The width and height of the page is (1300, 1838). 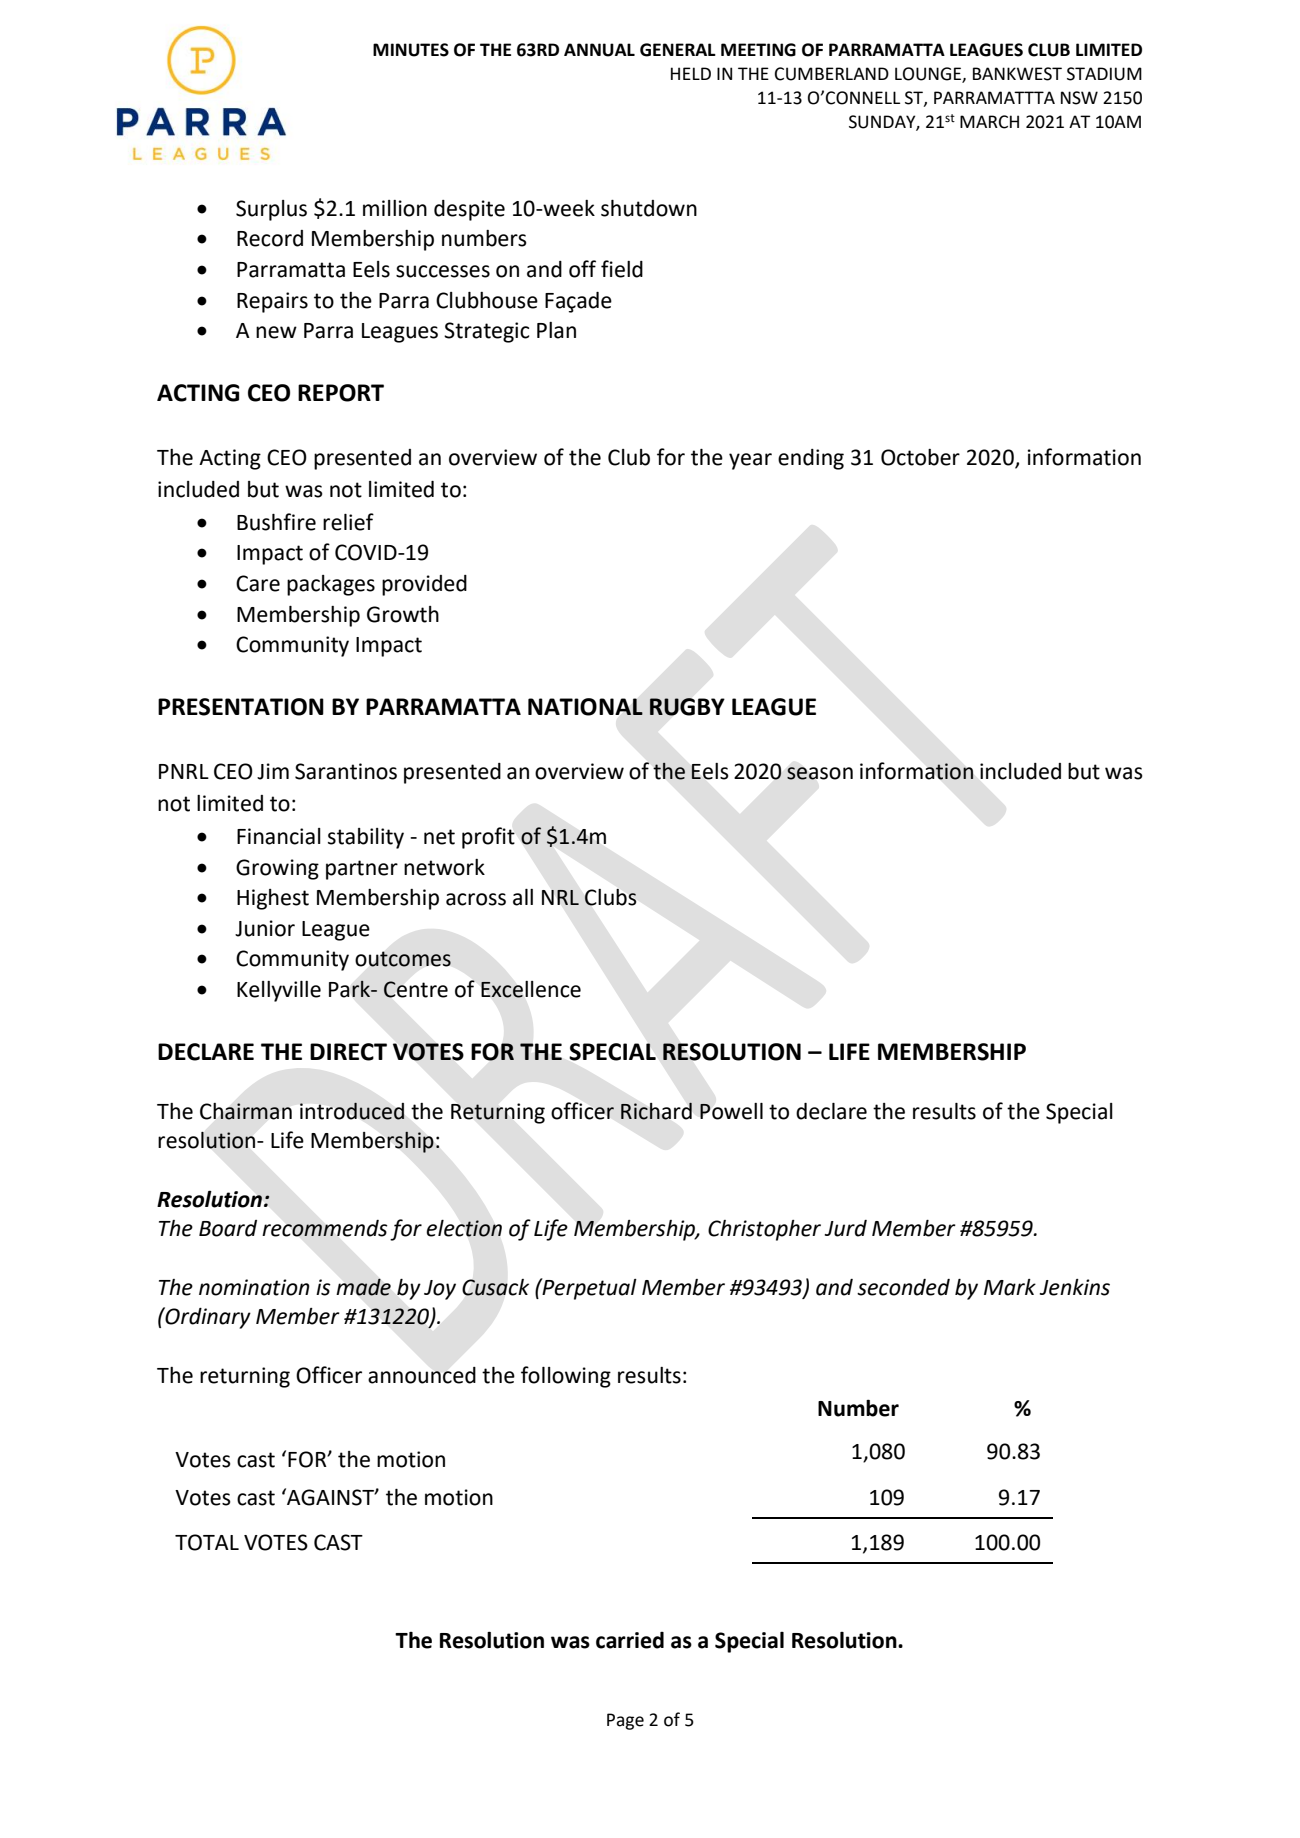 What do you see at coordinates (411, 50) in the page?
I see `MINUTES` at bounding box center [411, 50].
